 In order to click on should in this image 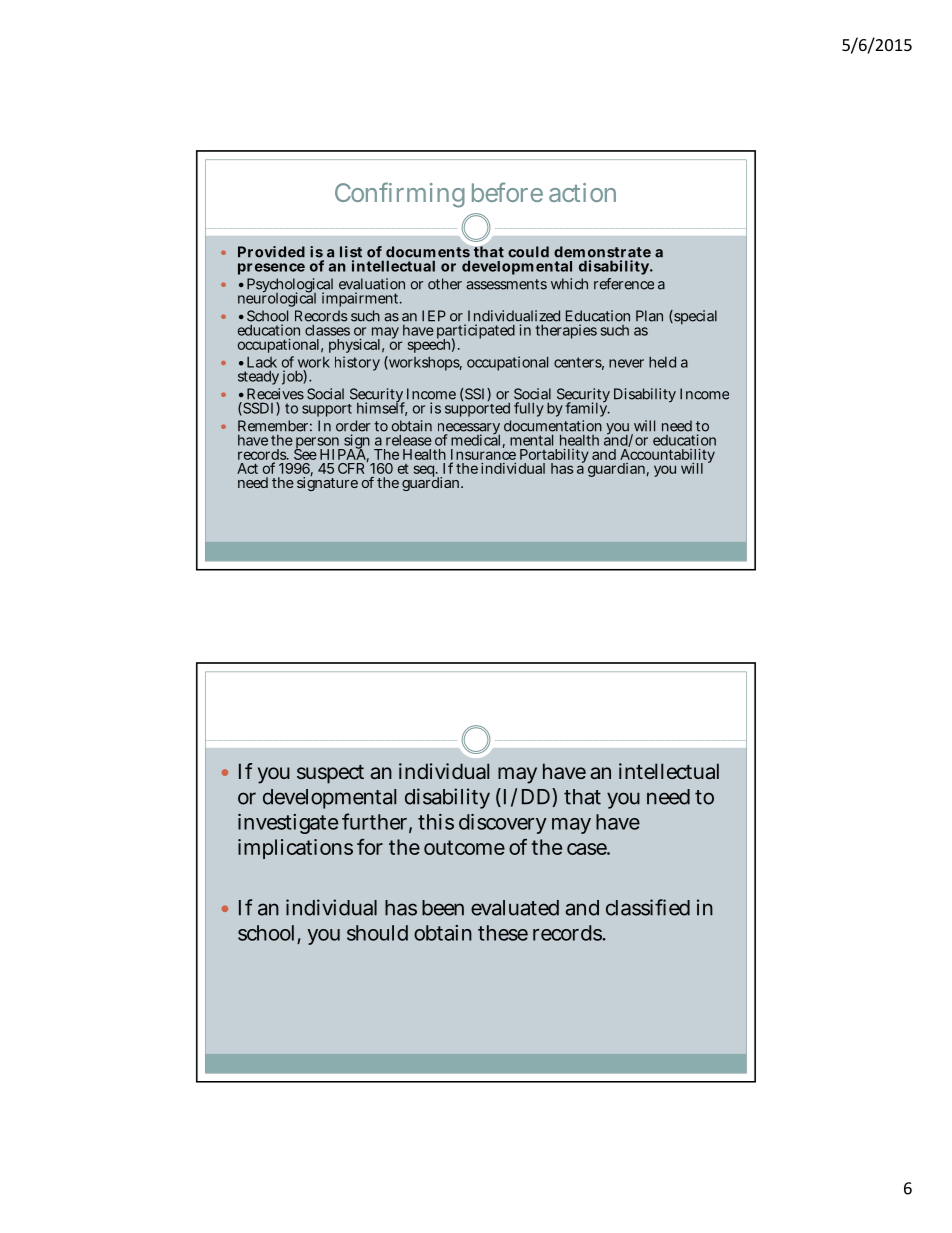, I will do `click(377, 933)`.
